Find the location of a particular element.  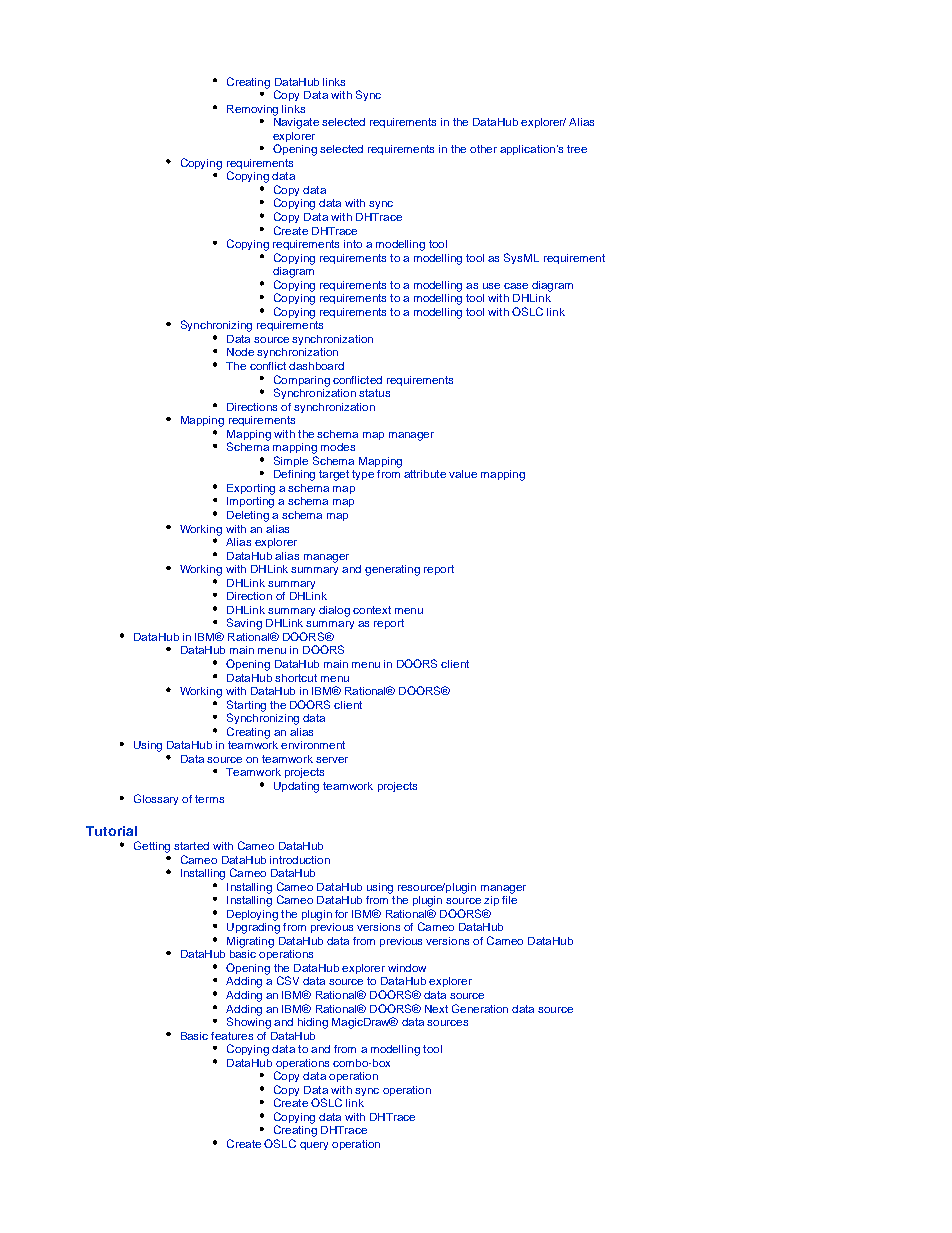

Getting is located at coordinates (152, 847).
